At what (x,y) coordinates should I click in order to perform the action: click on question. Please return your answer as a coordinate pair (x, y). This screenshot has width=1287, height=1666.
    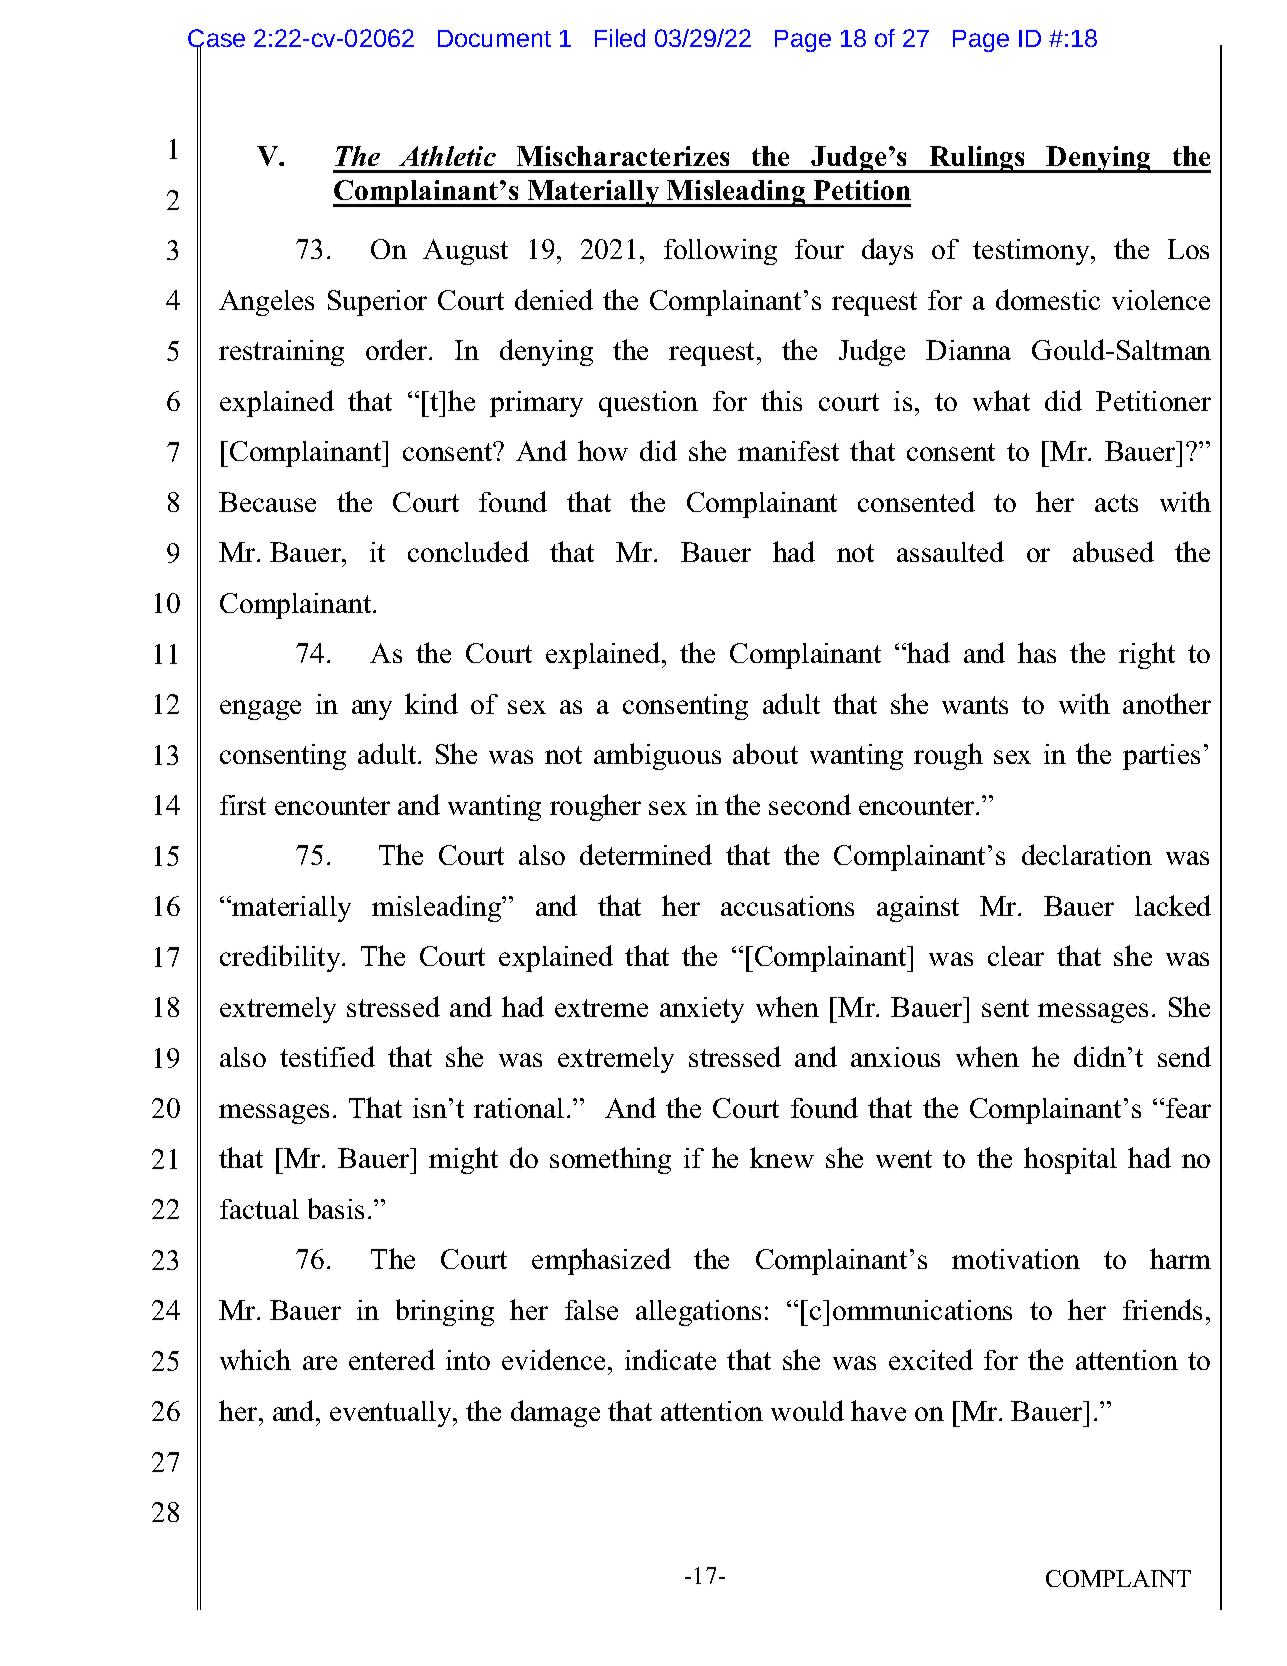
    Looking at the image, I should click on (648, 404).
